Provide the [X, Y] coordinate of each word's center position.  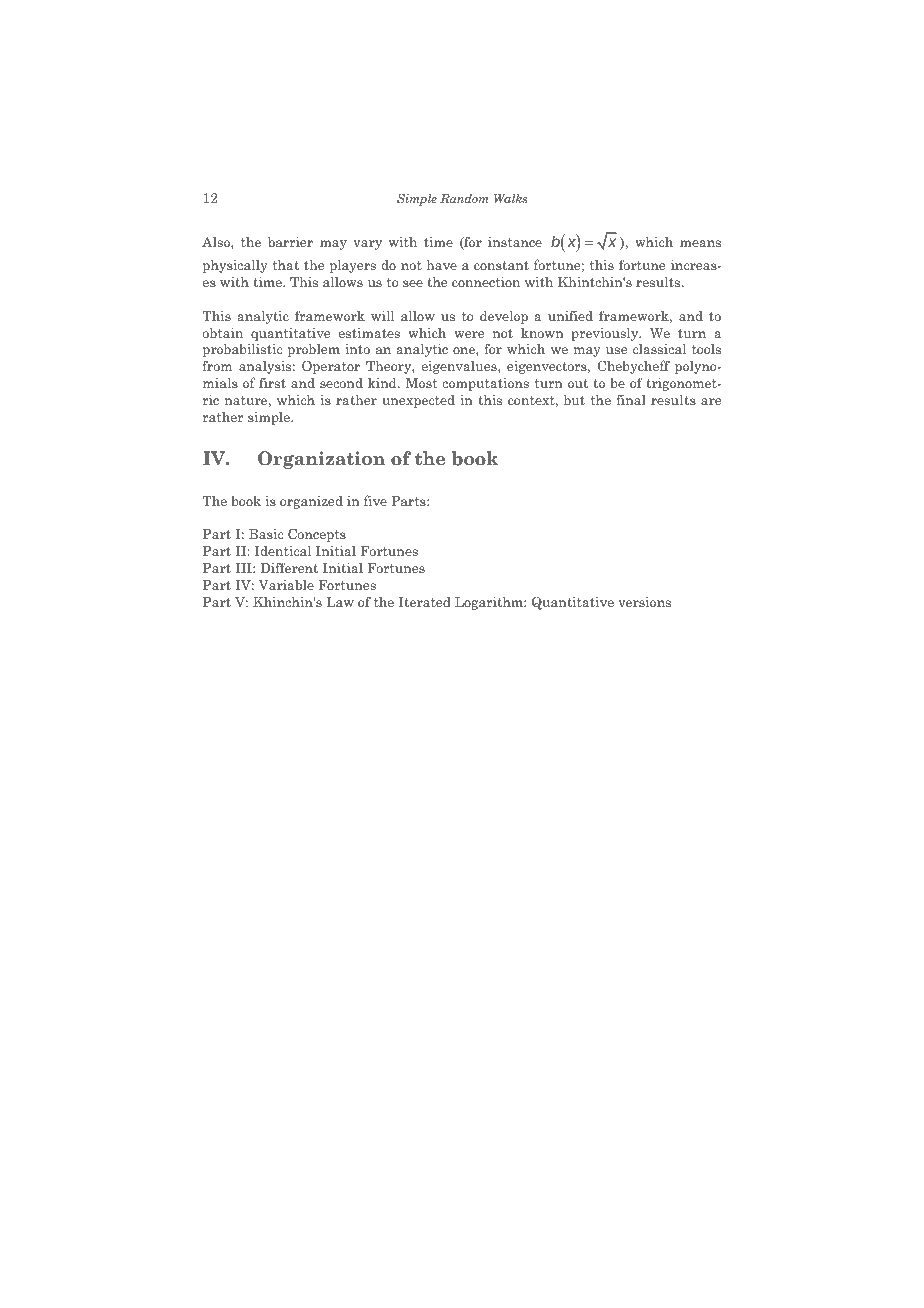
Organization [321, 460]
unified [570, 315]
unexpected [418, 401]
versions [644, 602]
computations [485, 384]
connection [486, 282]
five [375, 500]
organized [311, 502]
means [700, 243]
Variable [286, 585]
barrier [290, 242]
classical [659, 349]
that [286, 265]
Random [464, 198]
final [631, 399]
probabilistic [242, 350]
